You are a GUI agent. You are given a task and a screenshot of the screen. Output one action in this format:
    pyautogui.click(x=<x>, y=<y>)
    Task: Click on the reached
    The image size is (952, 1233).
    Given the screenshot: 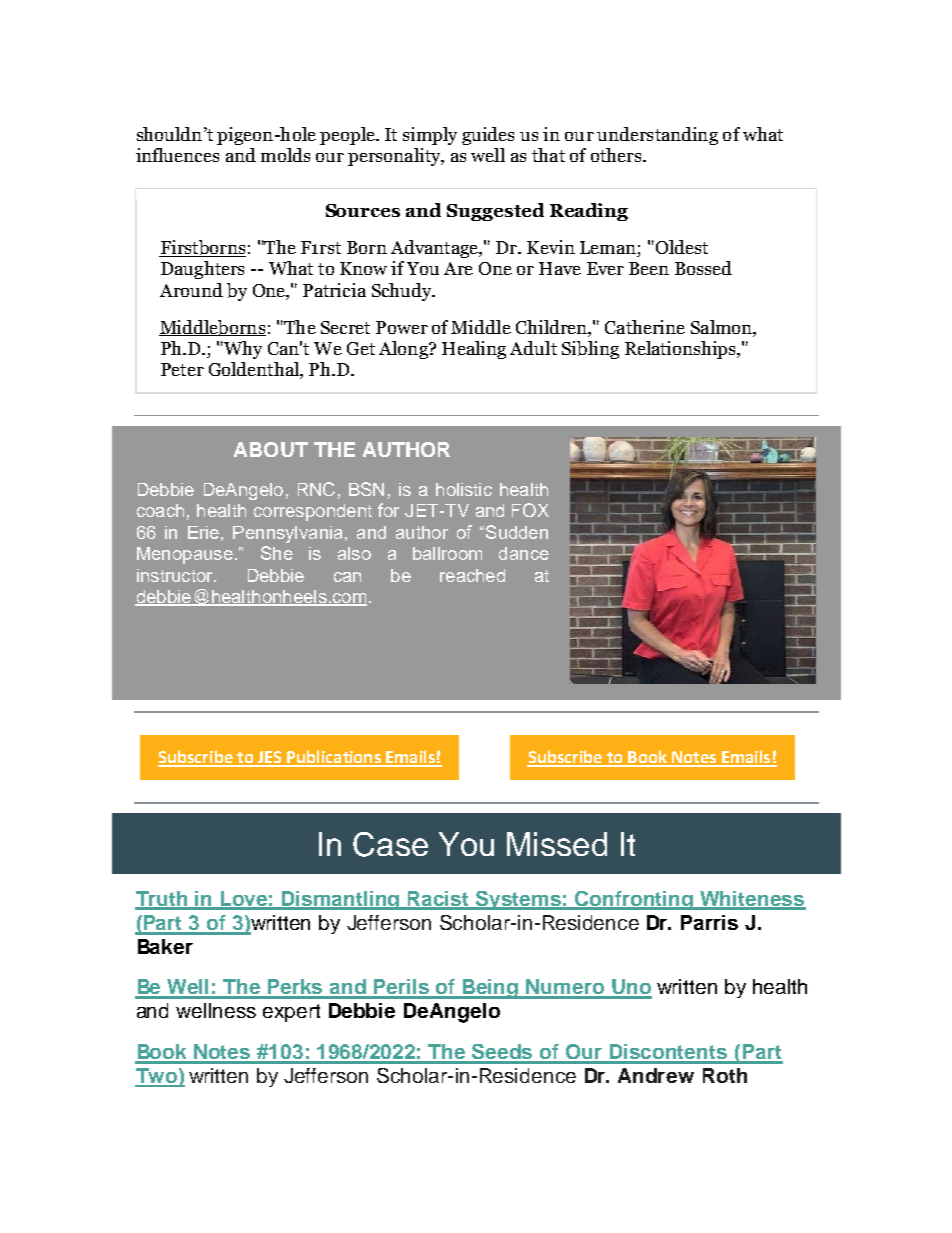 What is the action you would take?
    pyautogui.click(x=472, y=575)
